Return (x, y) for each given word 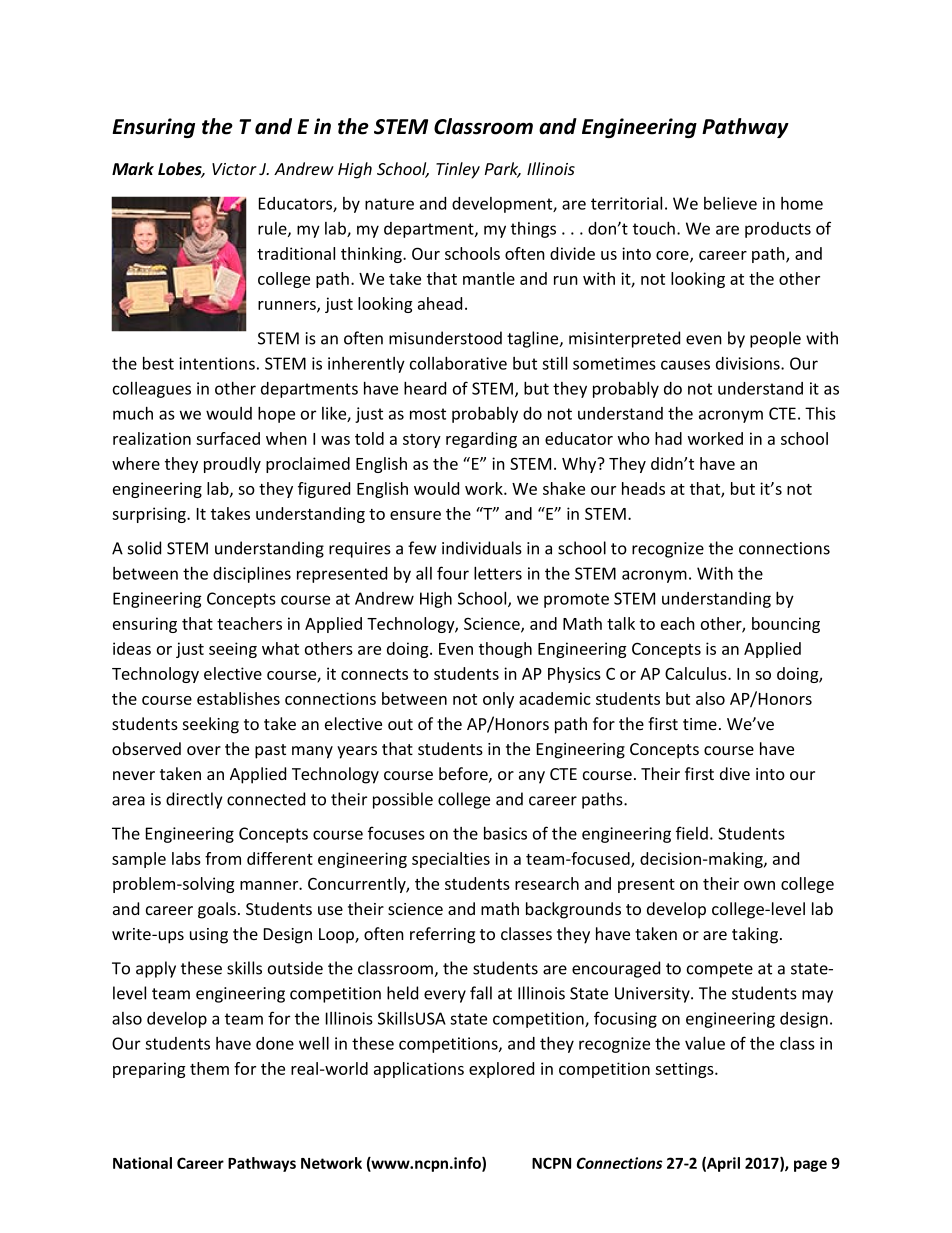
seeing (233, 650)
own (759, 885)
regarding (481, 440)
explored (501, 1070)
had (668, 438)
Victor (234, 169)
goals (217, 910)
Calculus (697, 673)
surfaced (228, 438)
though (505, 650)
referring (442, 935)
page (810, 1166)
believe (730, 203)
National (142, 1163)
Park (503, 170)
